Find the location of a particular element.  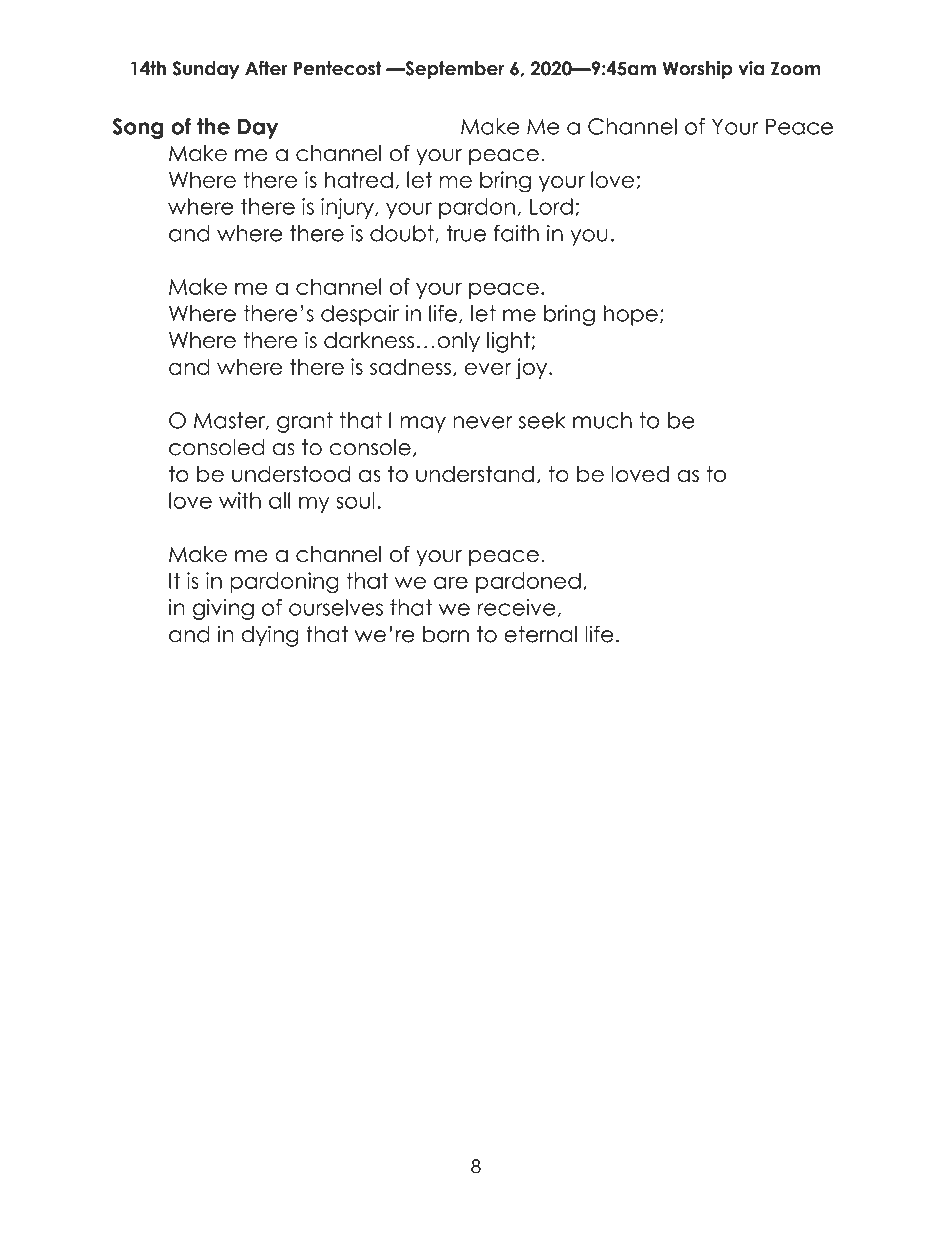

Sunday is located at coordinates (206, 70).
